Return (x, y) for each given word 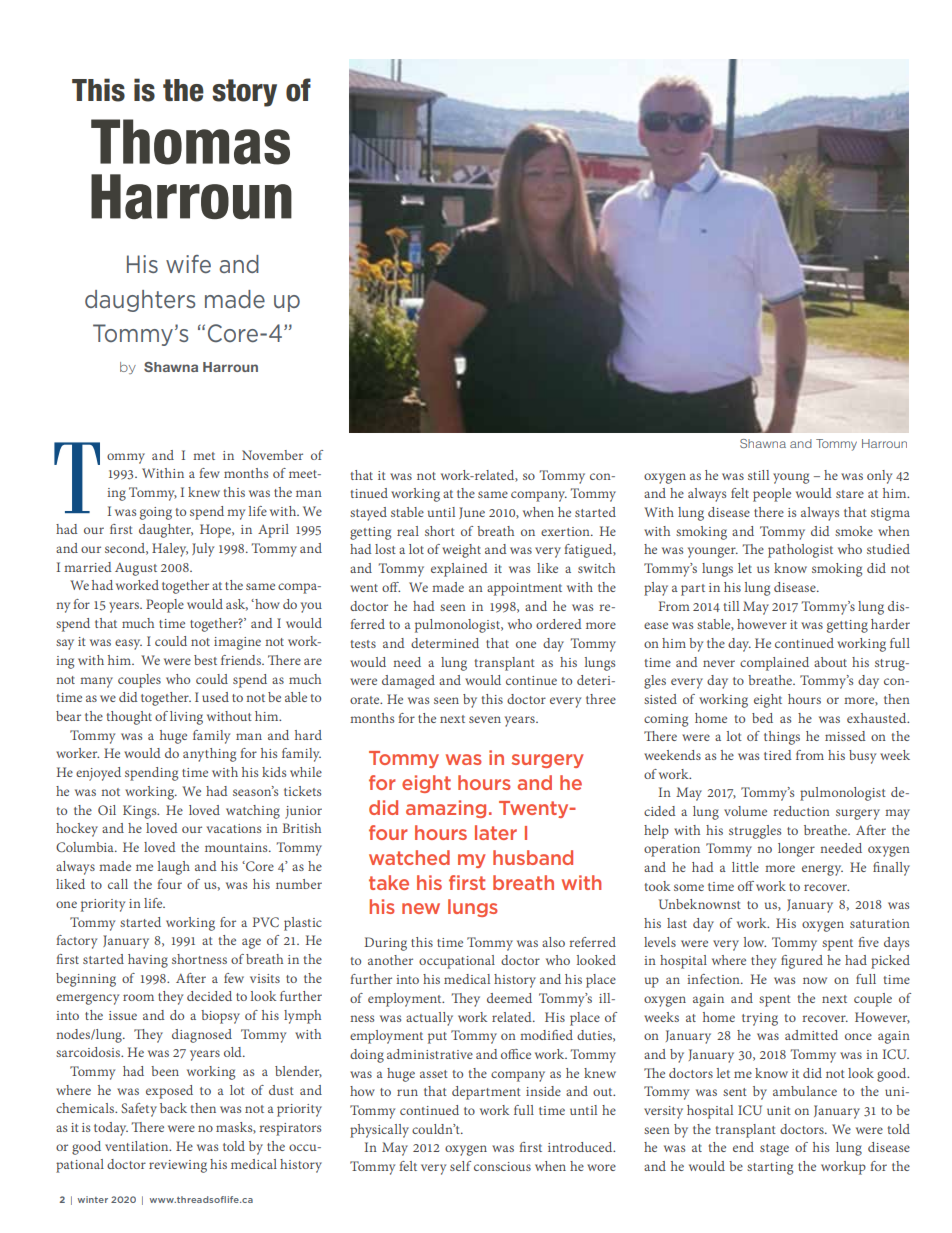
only (879, 477)
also (553, 942)
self (460, 1166)
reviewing (178, 1166)
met (204, 456)
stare (850, 494)
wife (188, 264)
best (205, 660)
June (472, 513)
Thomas (190, 142)
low (755, 942)
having (148, 961)
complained (774, 664)
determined (445, 643)
